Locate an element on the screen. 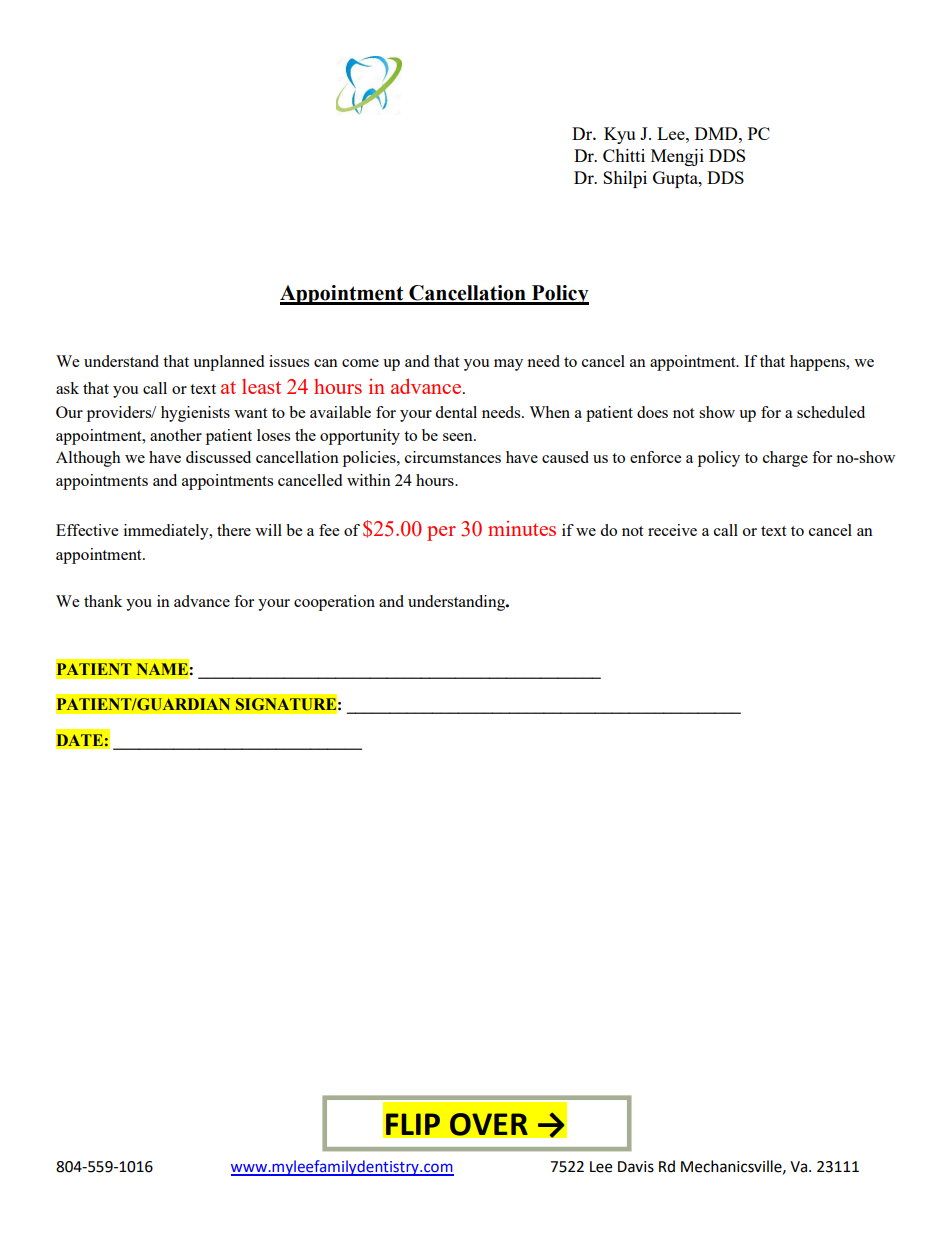  unplanned is located at coordinates (228, 363).
